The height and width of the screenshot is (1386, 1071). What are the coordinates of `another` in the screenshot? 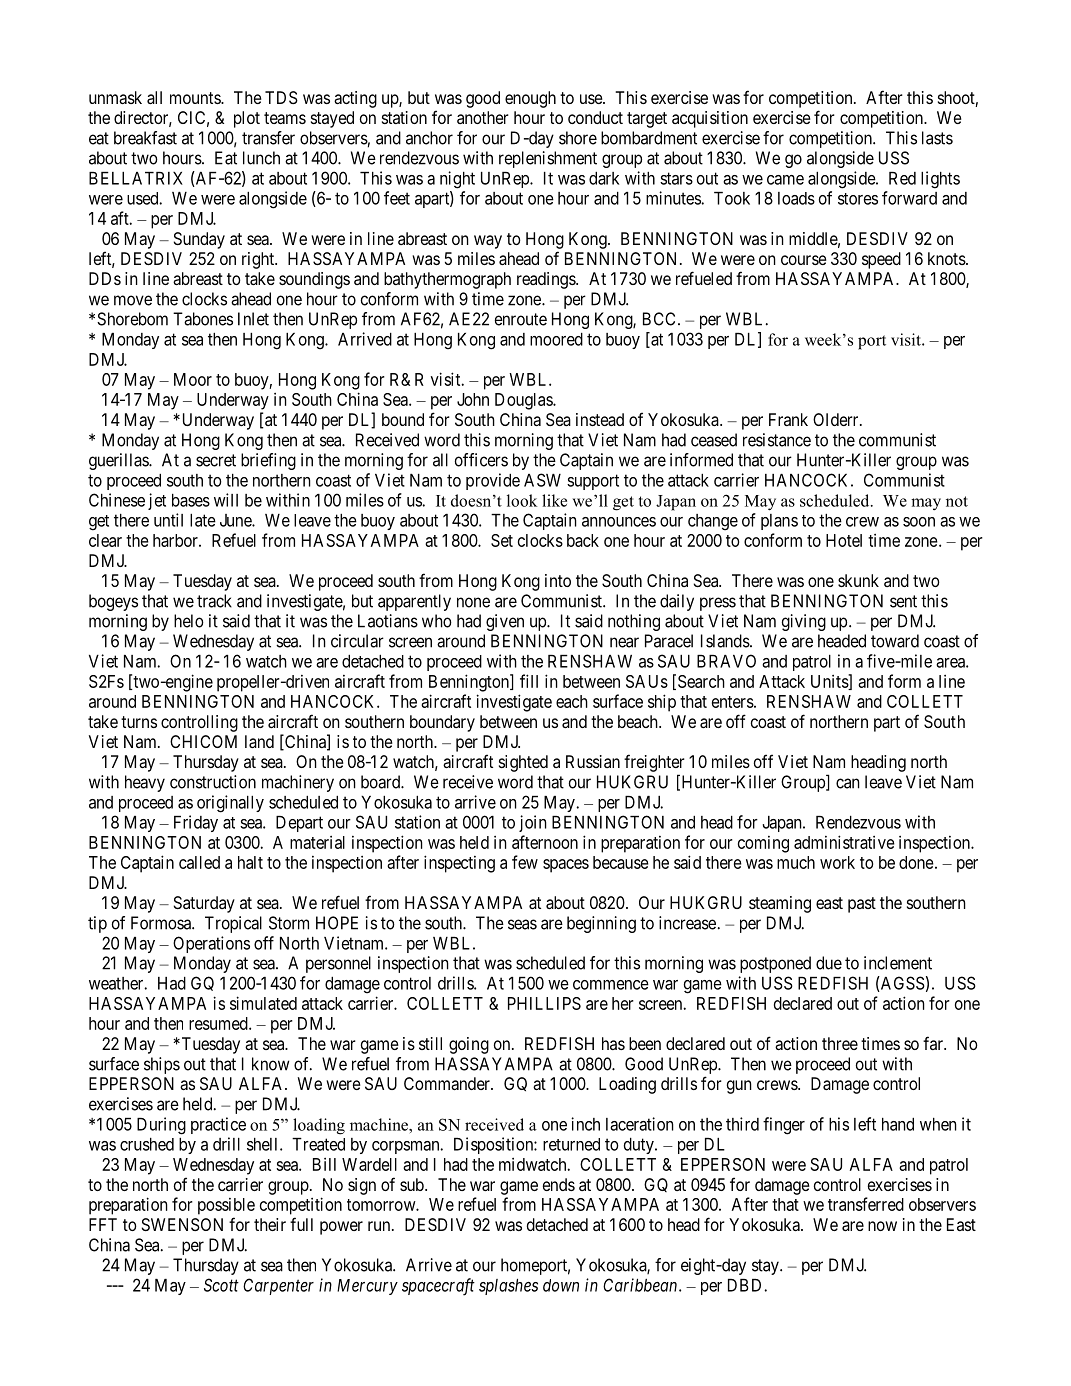 It's located at (483, 117).
